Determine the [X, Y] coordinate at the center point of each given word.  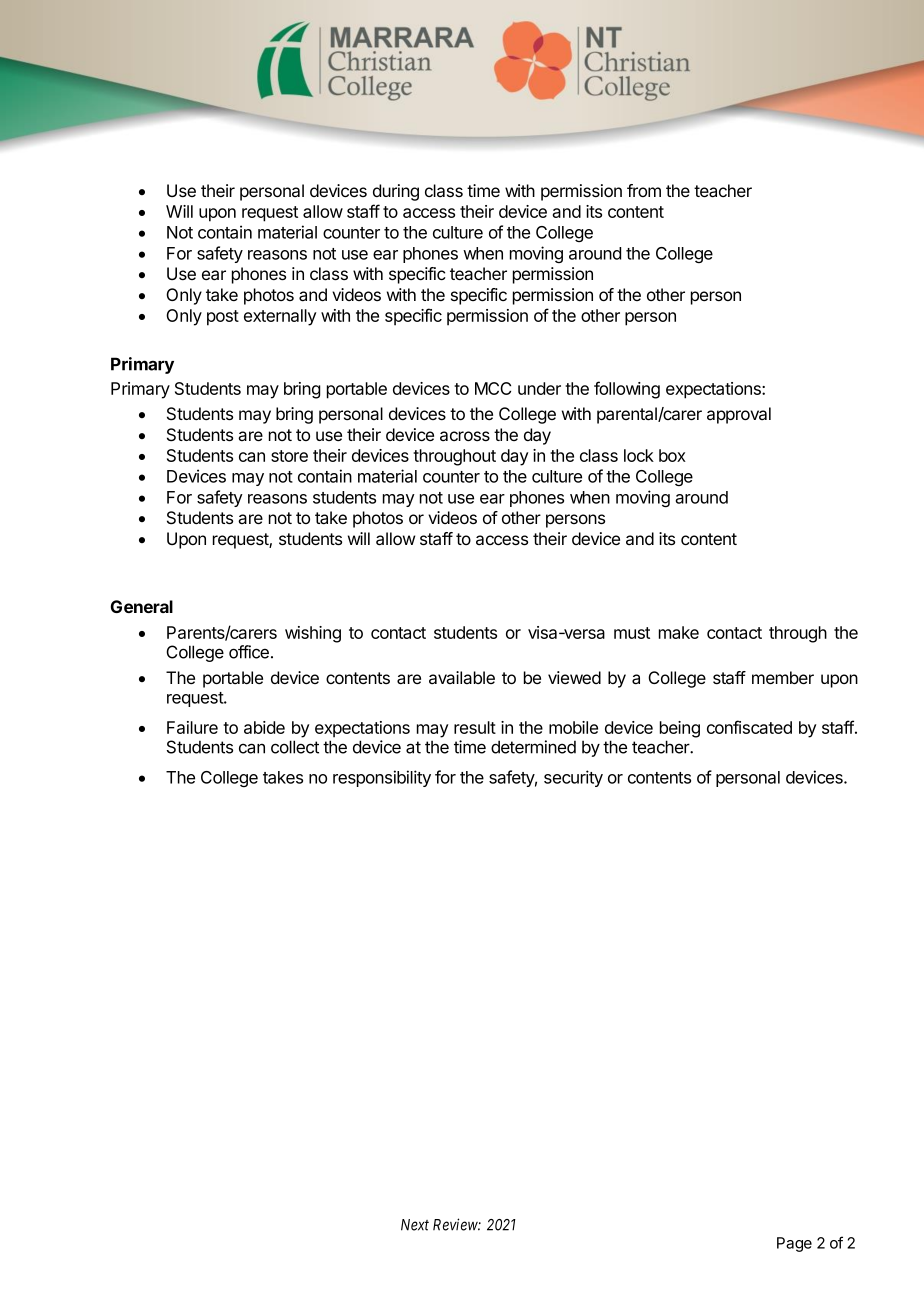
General [142, 606]
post [223, 318]
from [644, 190]
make [679, 632]
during [396, 192]
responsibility [382, 778]
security [573, 778]
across [465, 436]
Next [415, 1225]
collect [295, 747]
